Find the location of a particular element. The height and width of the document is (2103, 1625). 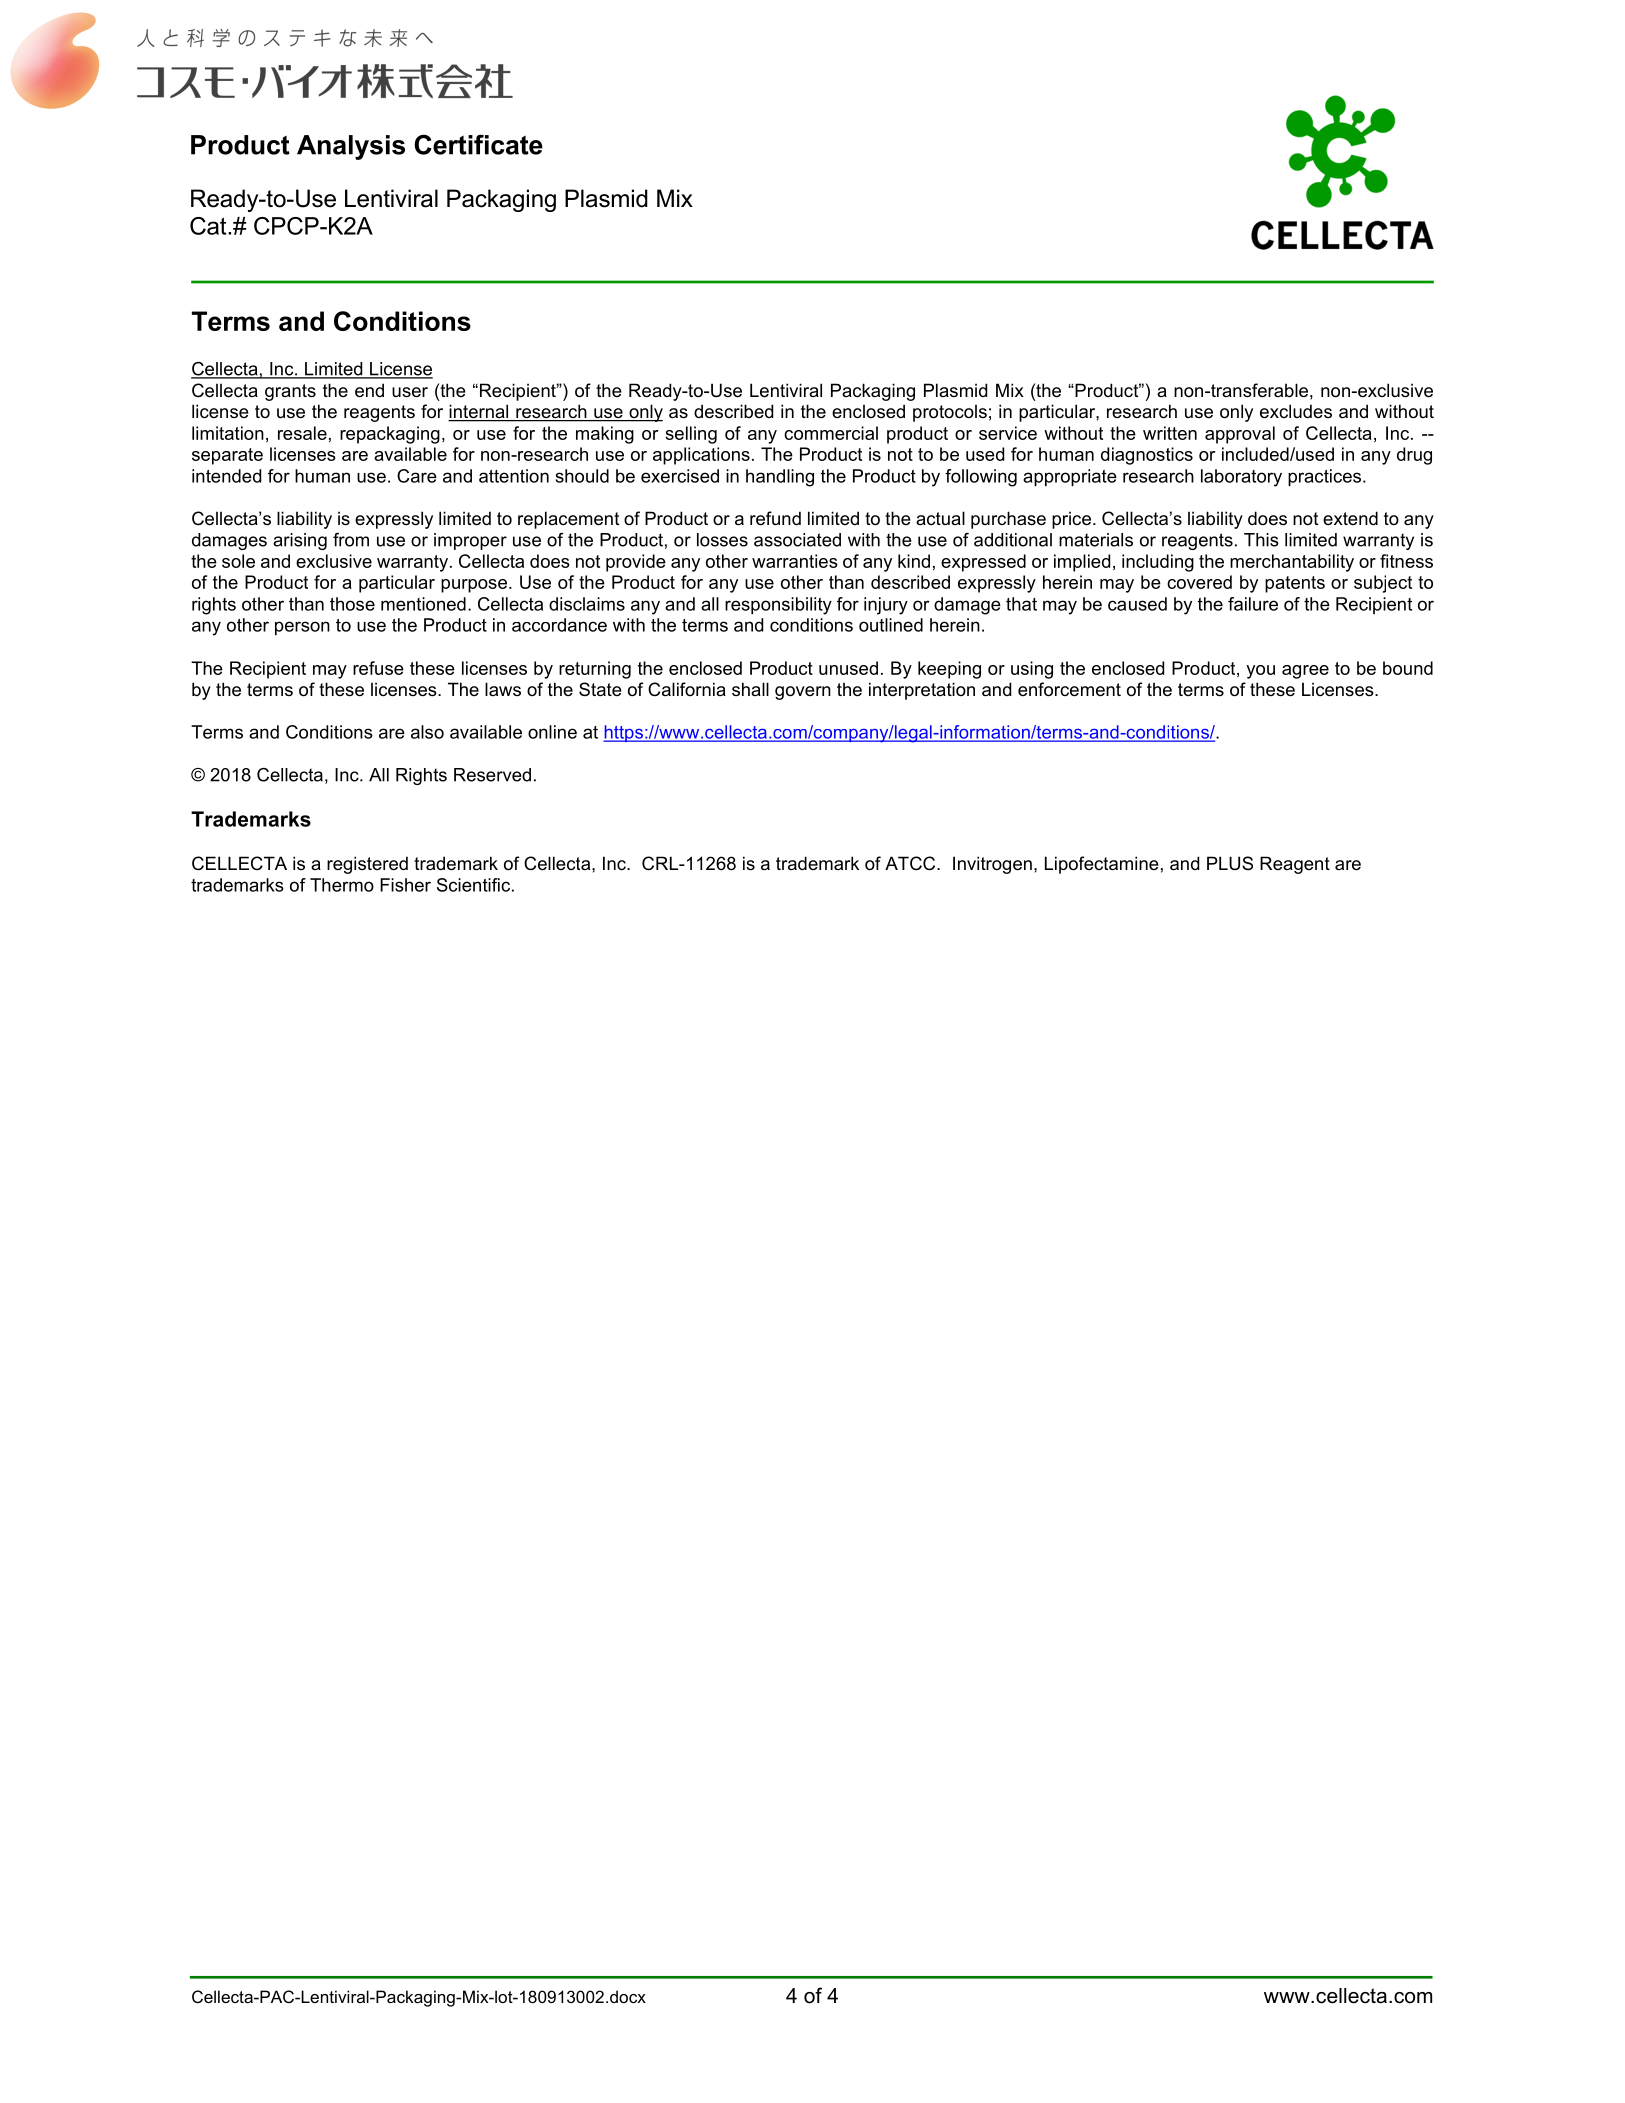

commercial is located at coordinates (831, 433).
